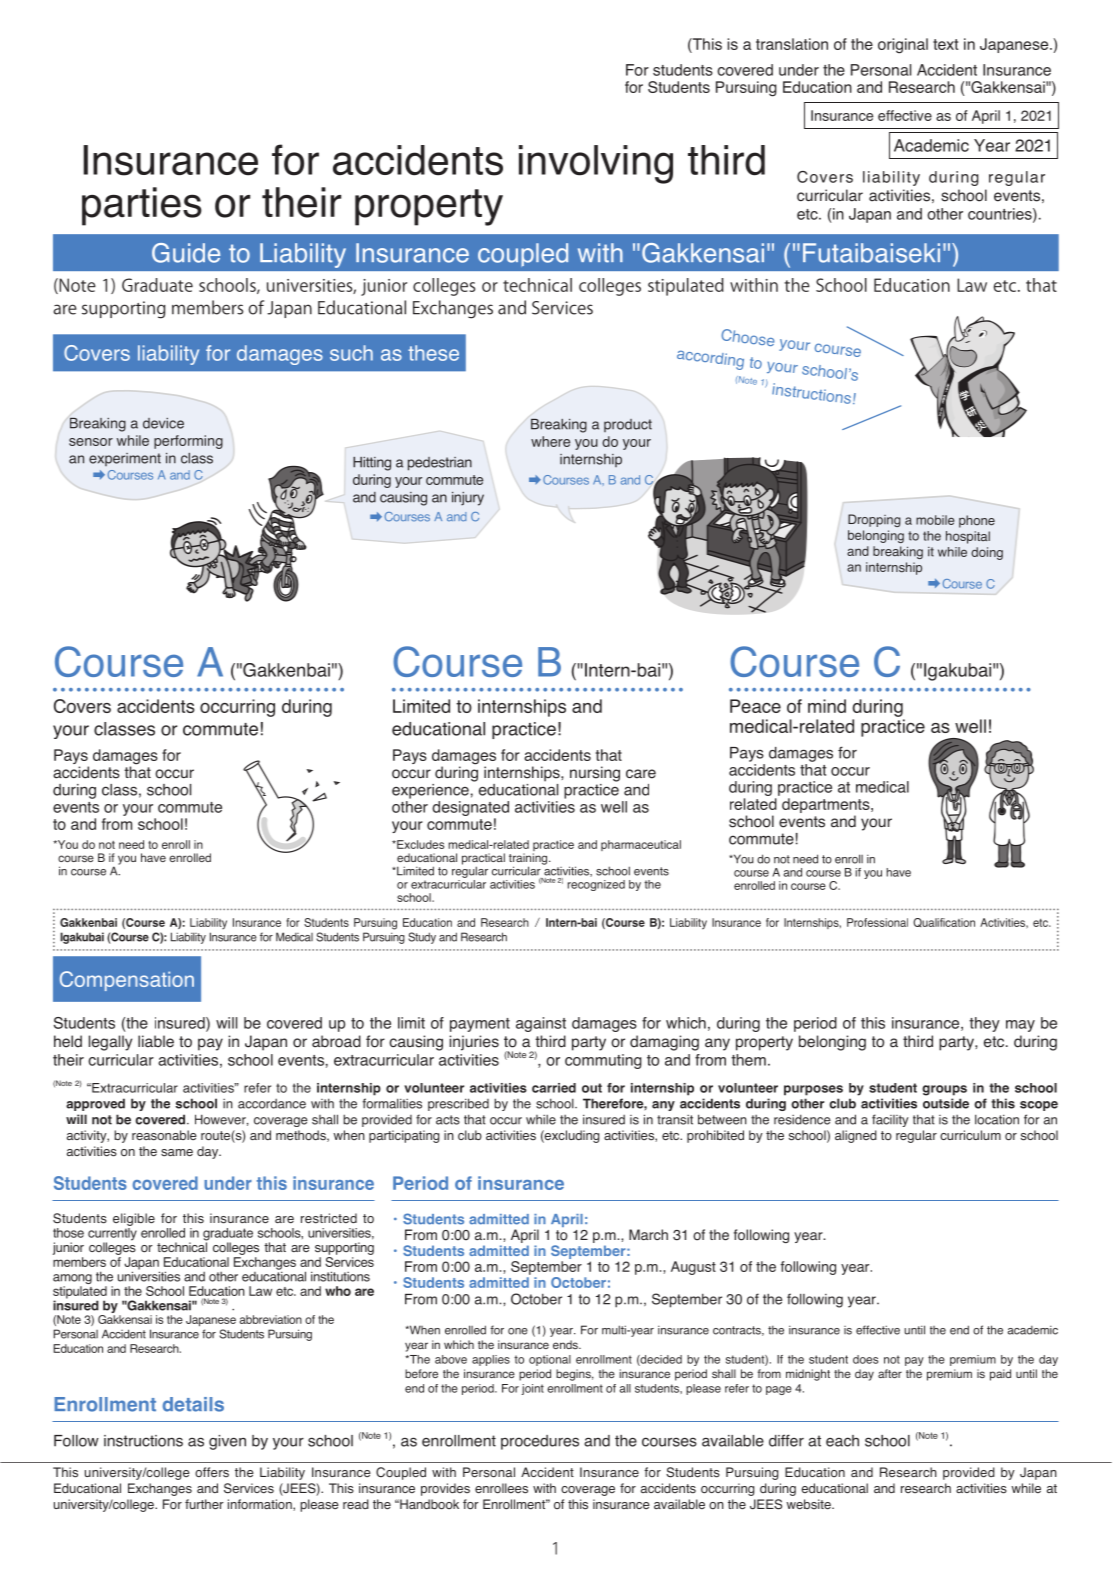  I want to click on injury, so click(468, 499).
